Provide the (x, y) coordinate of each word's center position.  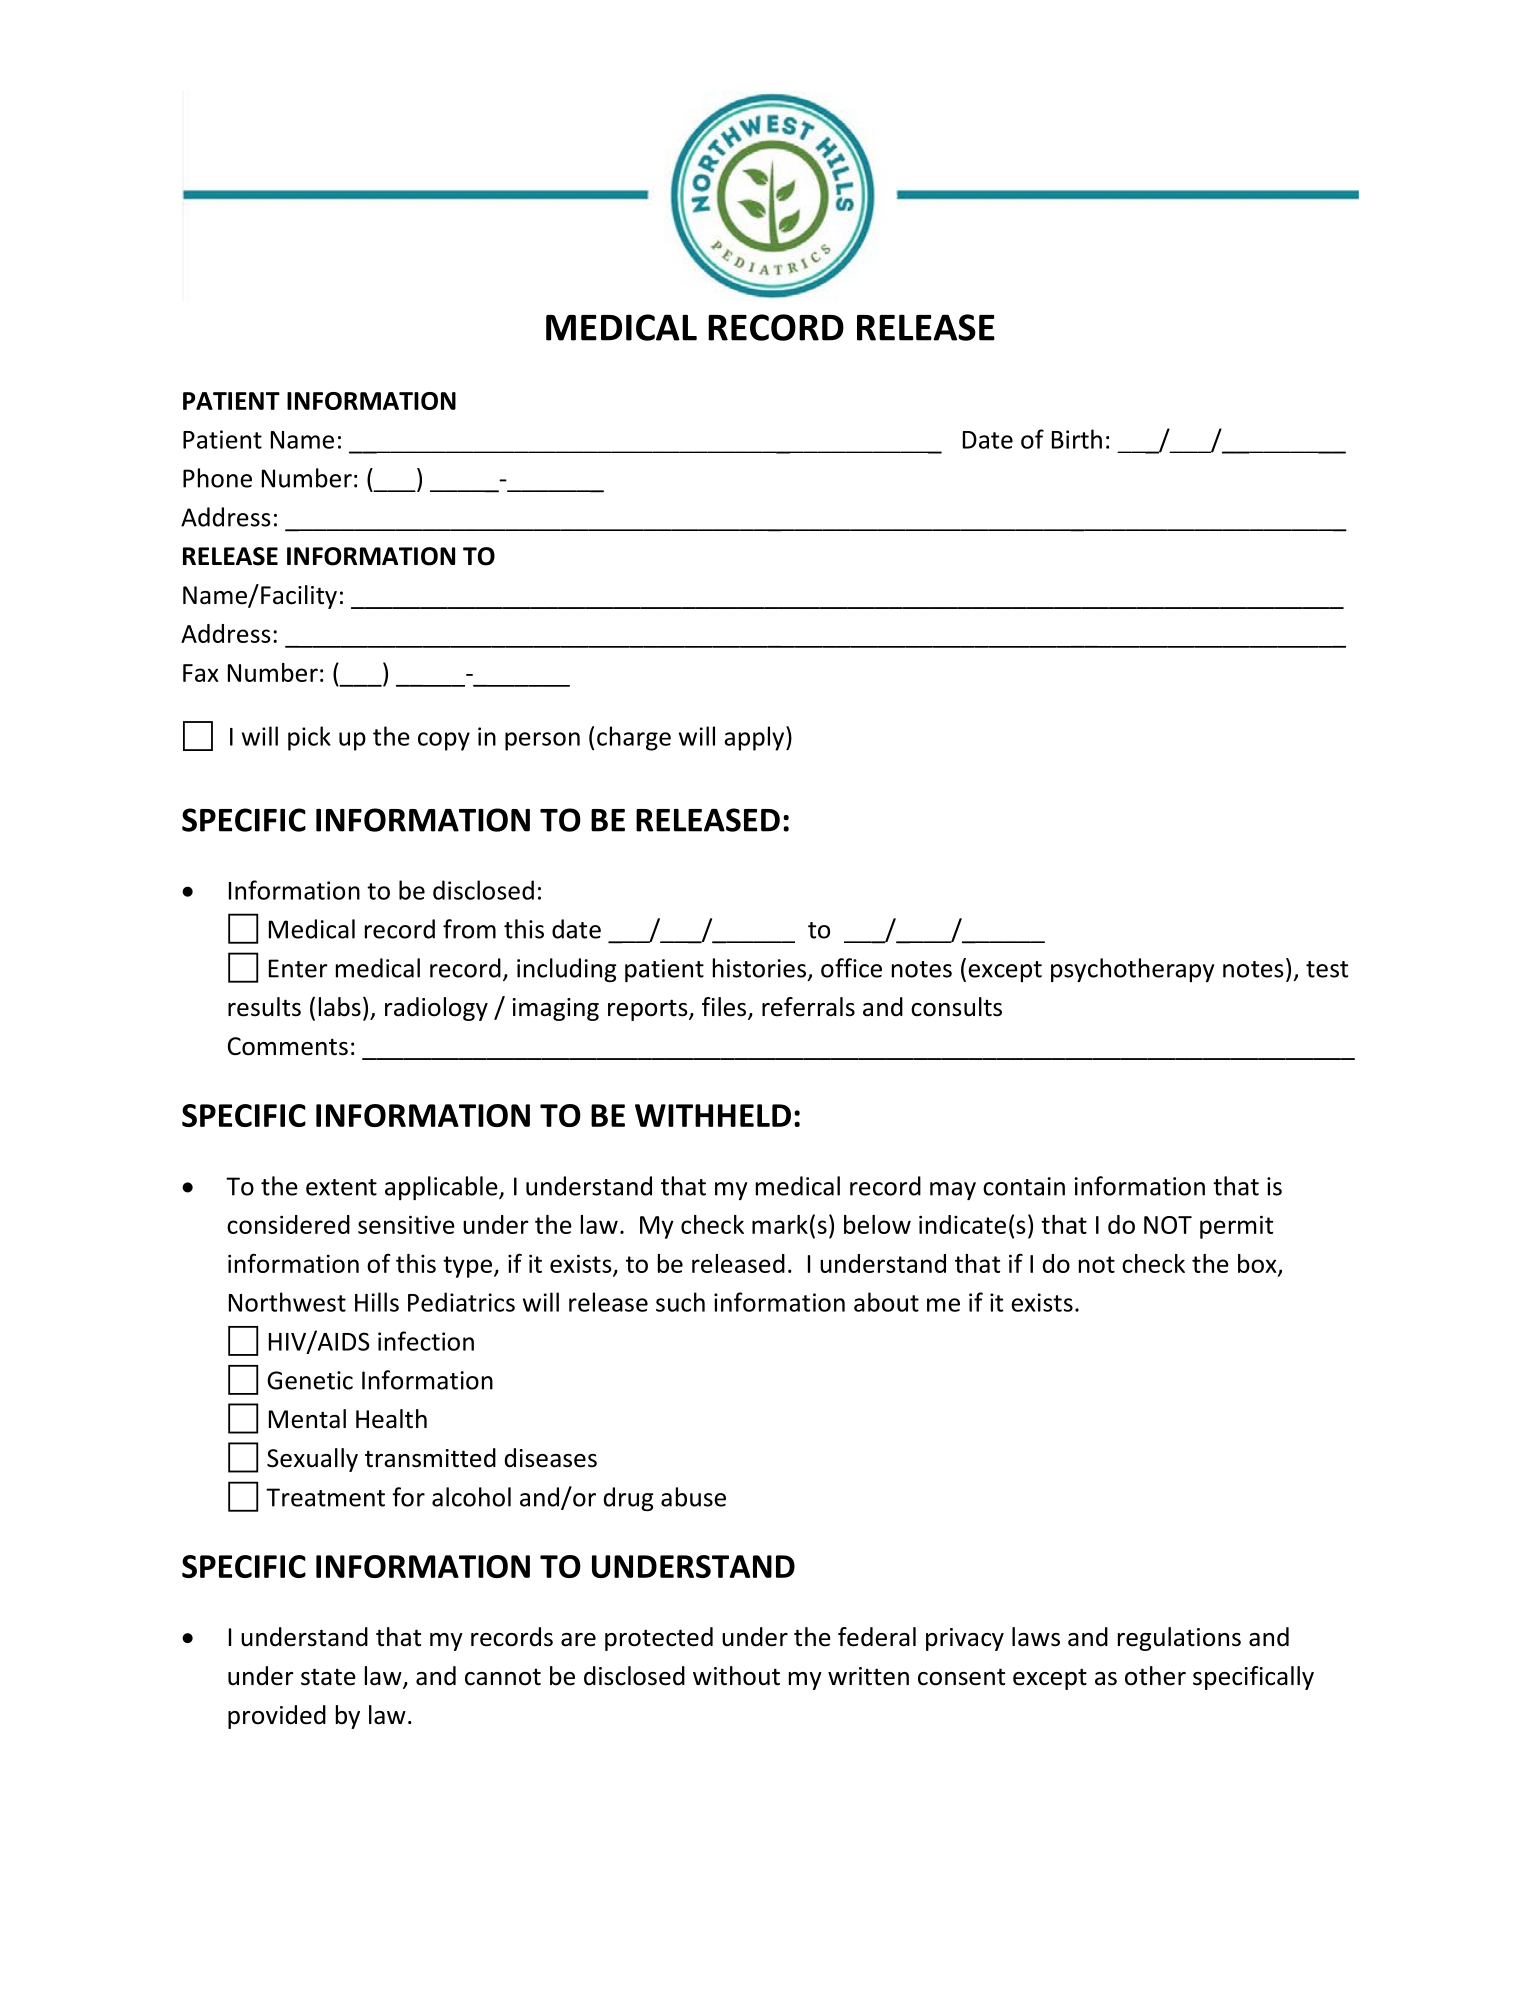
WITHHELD (713, 1115)
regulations (1179, 1639)
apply (755, 738)
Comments (288, 1046)
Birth (1077, 439)
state (328, 1677)
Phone (217, 478)
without (736, 1676)
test (1327, 969)
